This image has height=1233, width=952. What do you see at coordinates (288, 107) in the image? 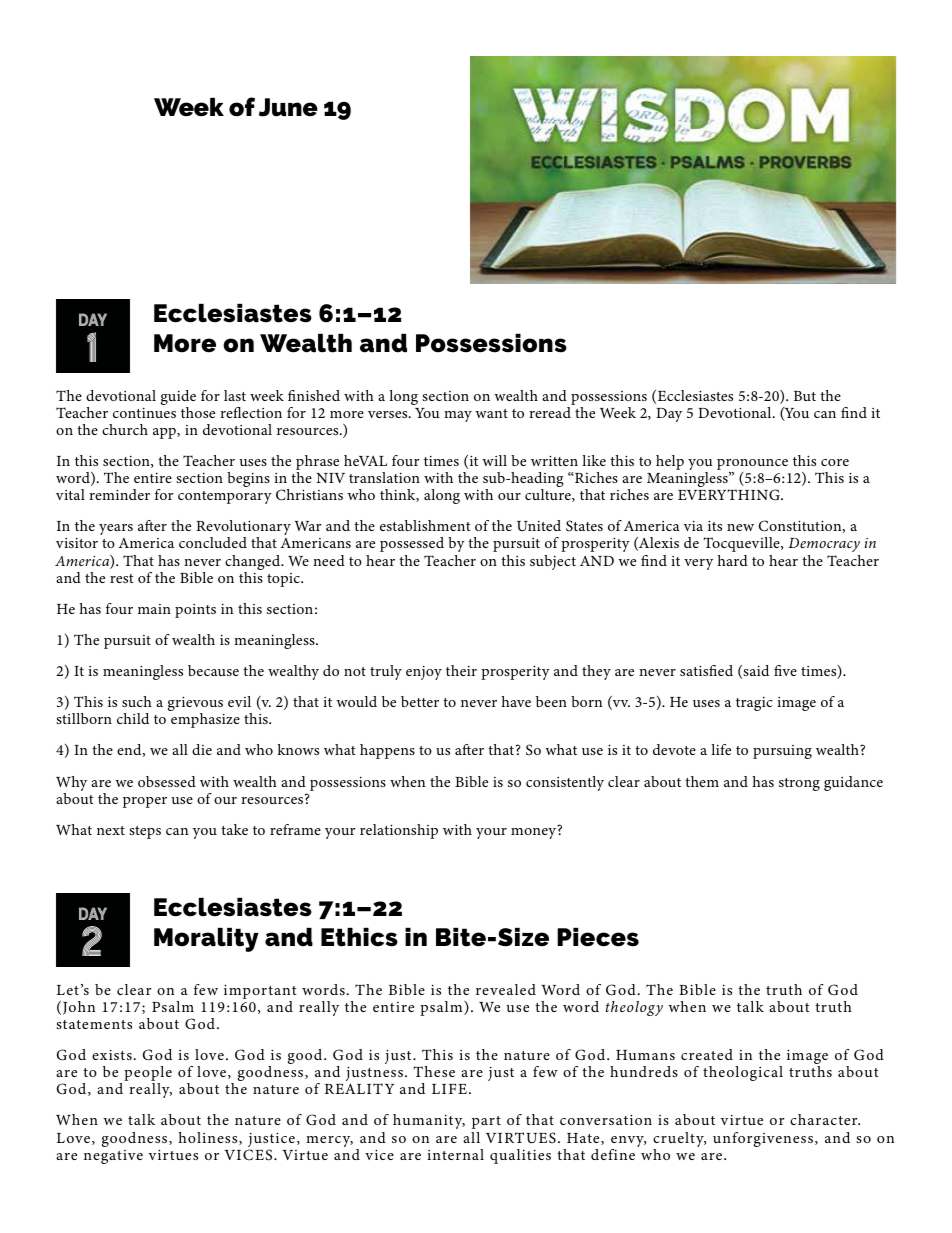
I see `June` at bounding box center [288, 107].
